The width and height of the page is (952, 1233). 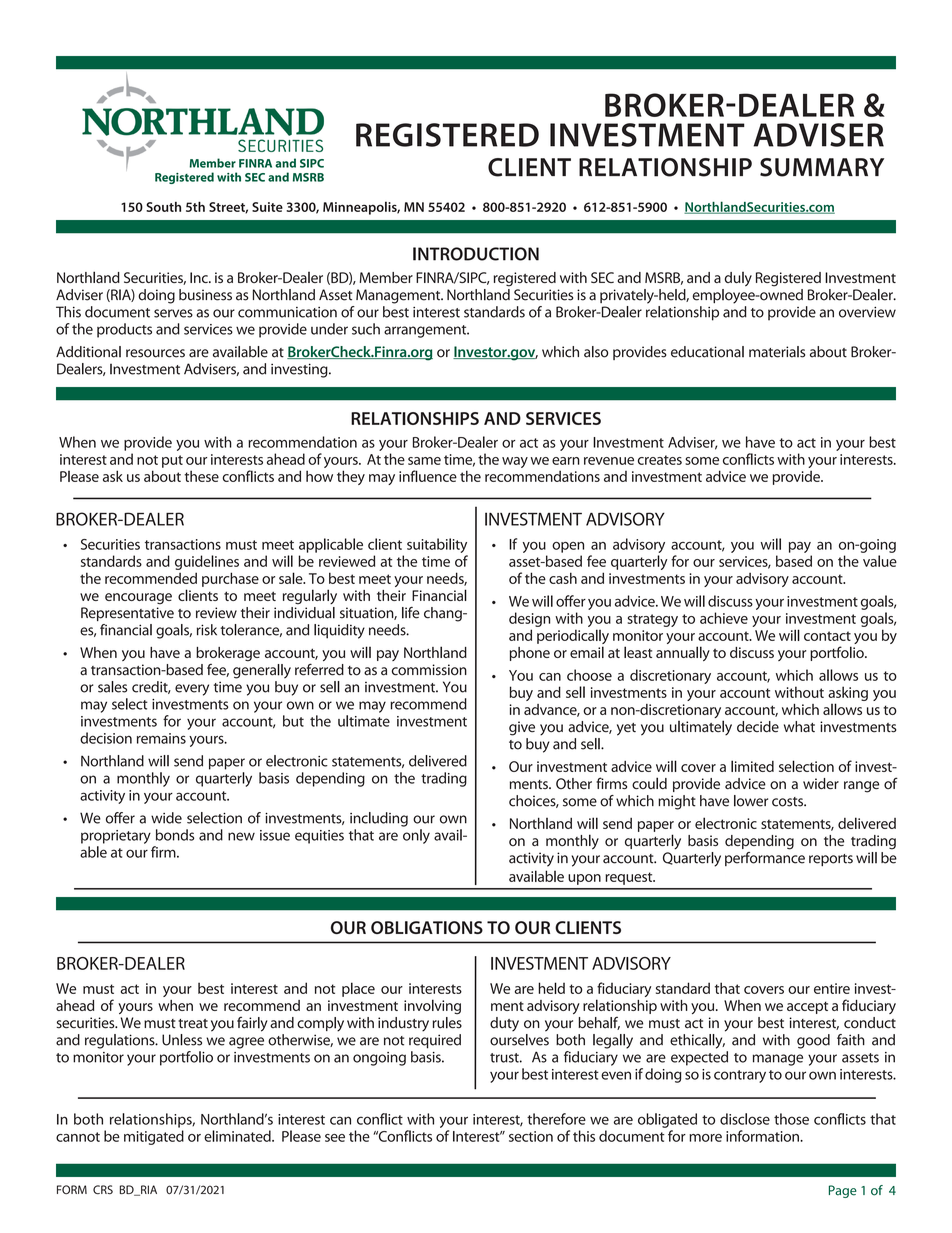 What do you see at coordinates (848, 693) in the page?
I see `asking` at bounding box center [848, 693].
